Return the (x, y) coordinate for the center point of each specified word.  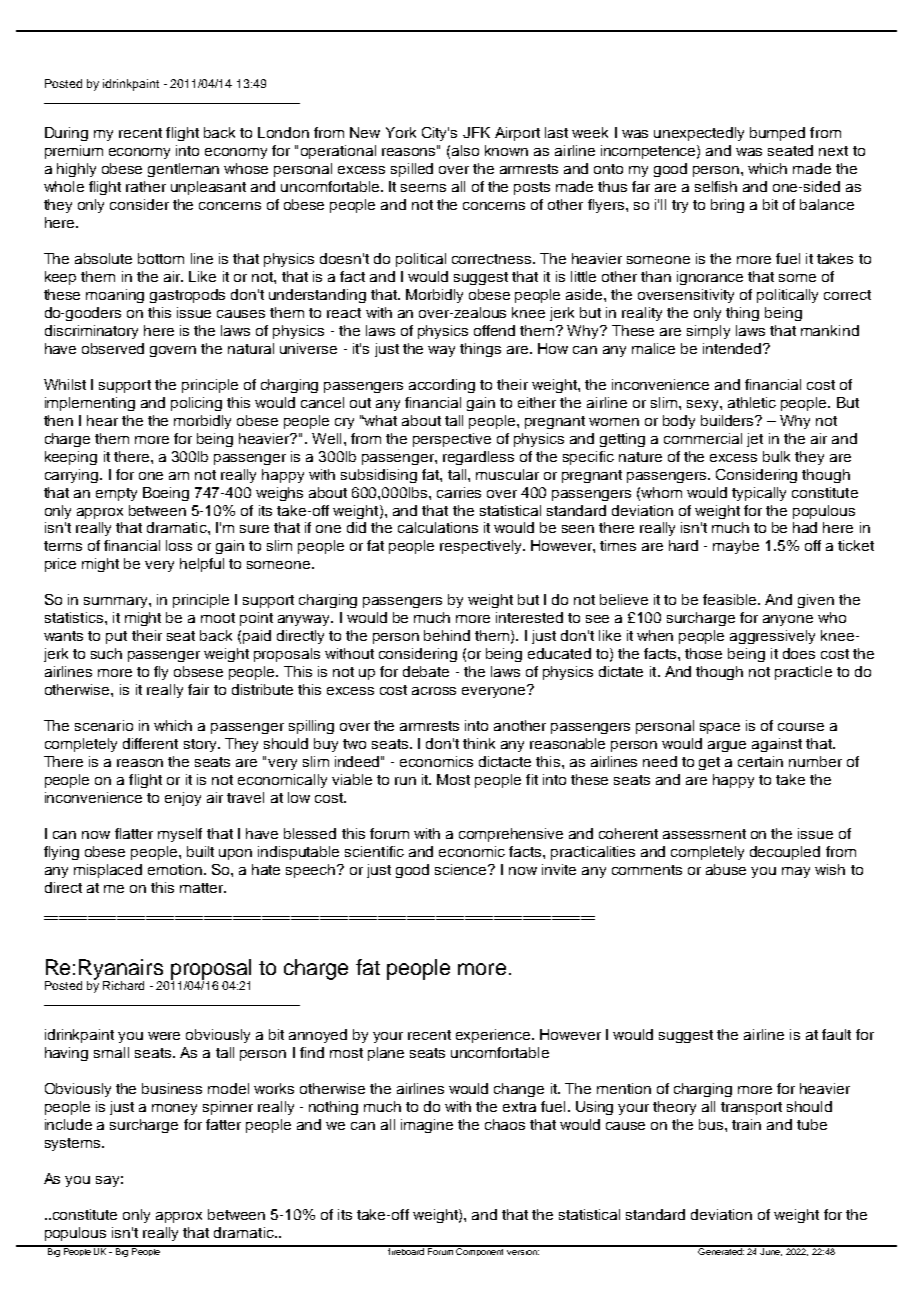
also (465, 150)
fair (198, 689)
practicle (803, 673)
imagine (427, 1126)
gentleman (183, 170)
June (771, 1251)
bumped (777, 134)
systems (74, 1144)
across (434, 691)
